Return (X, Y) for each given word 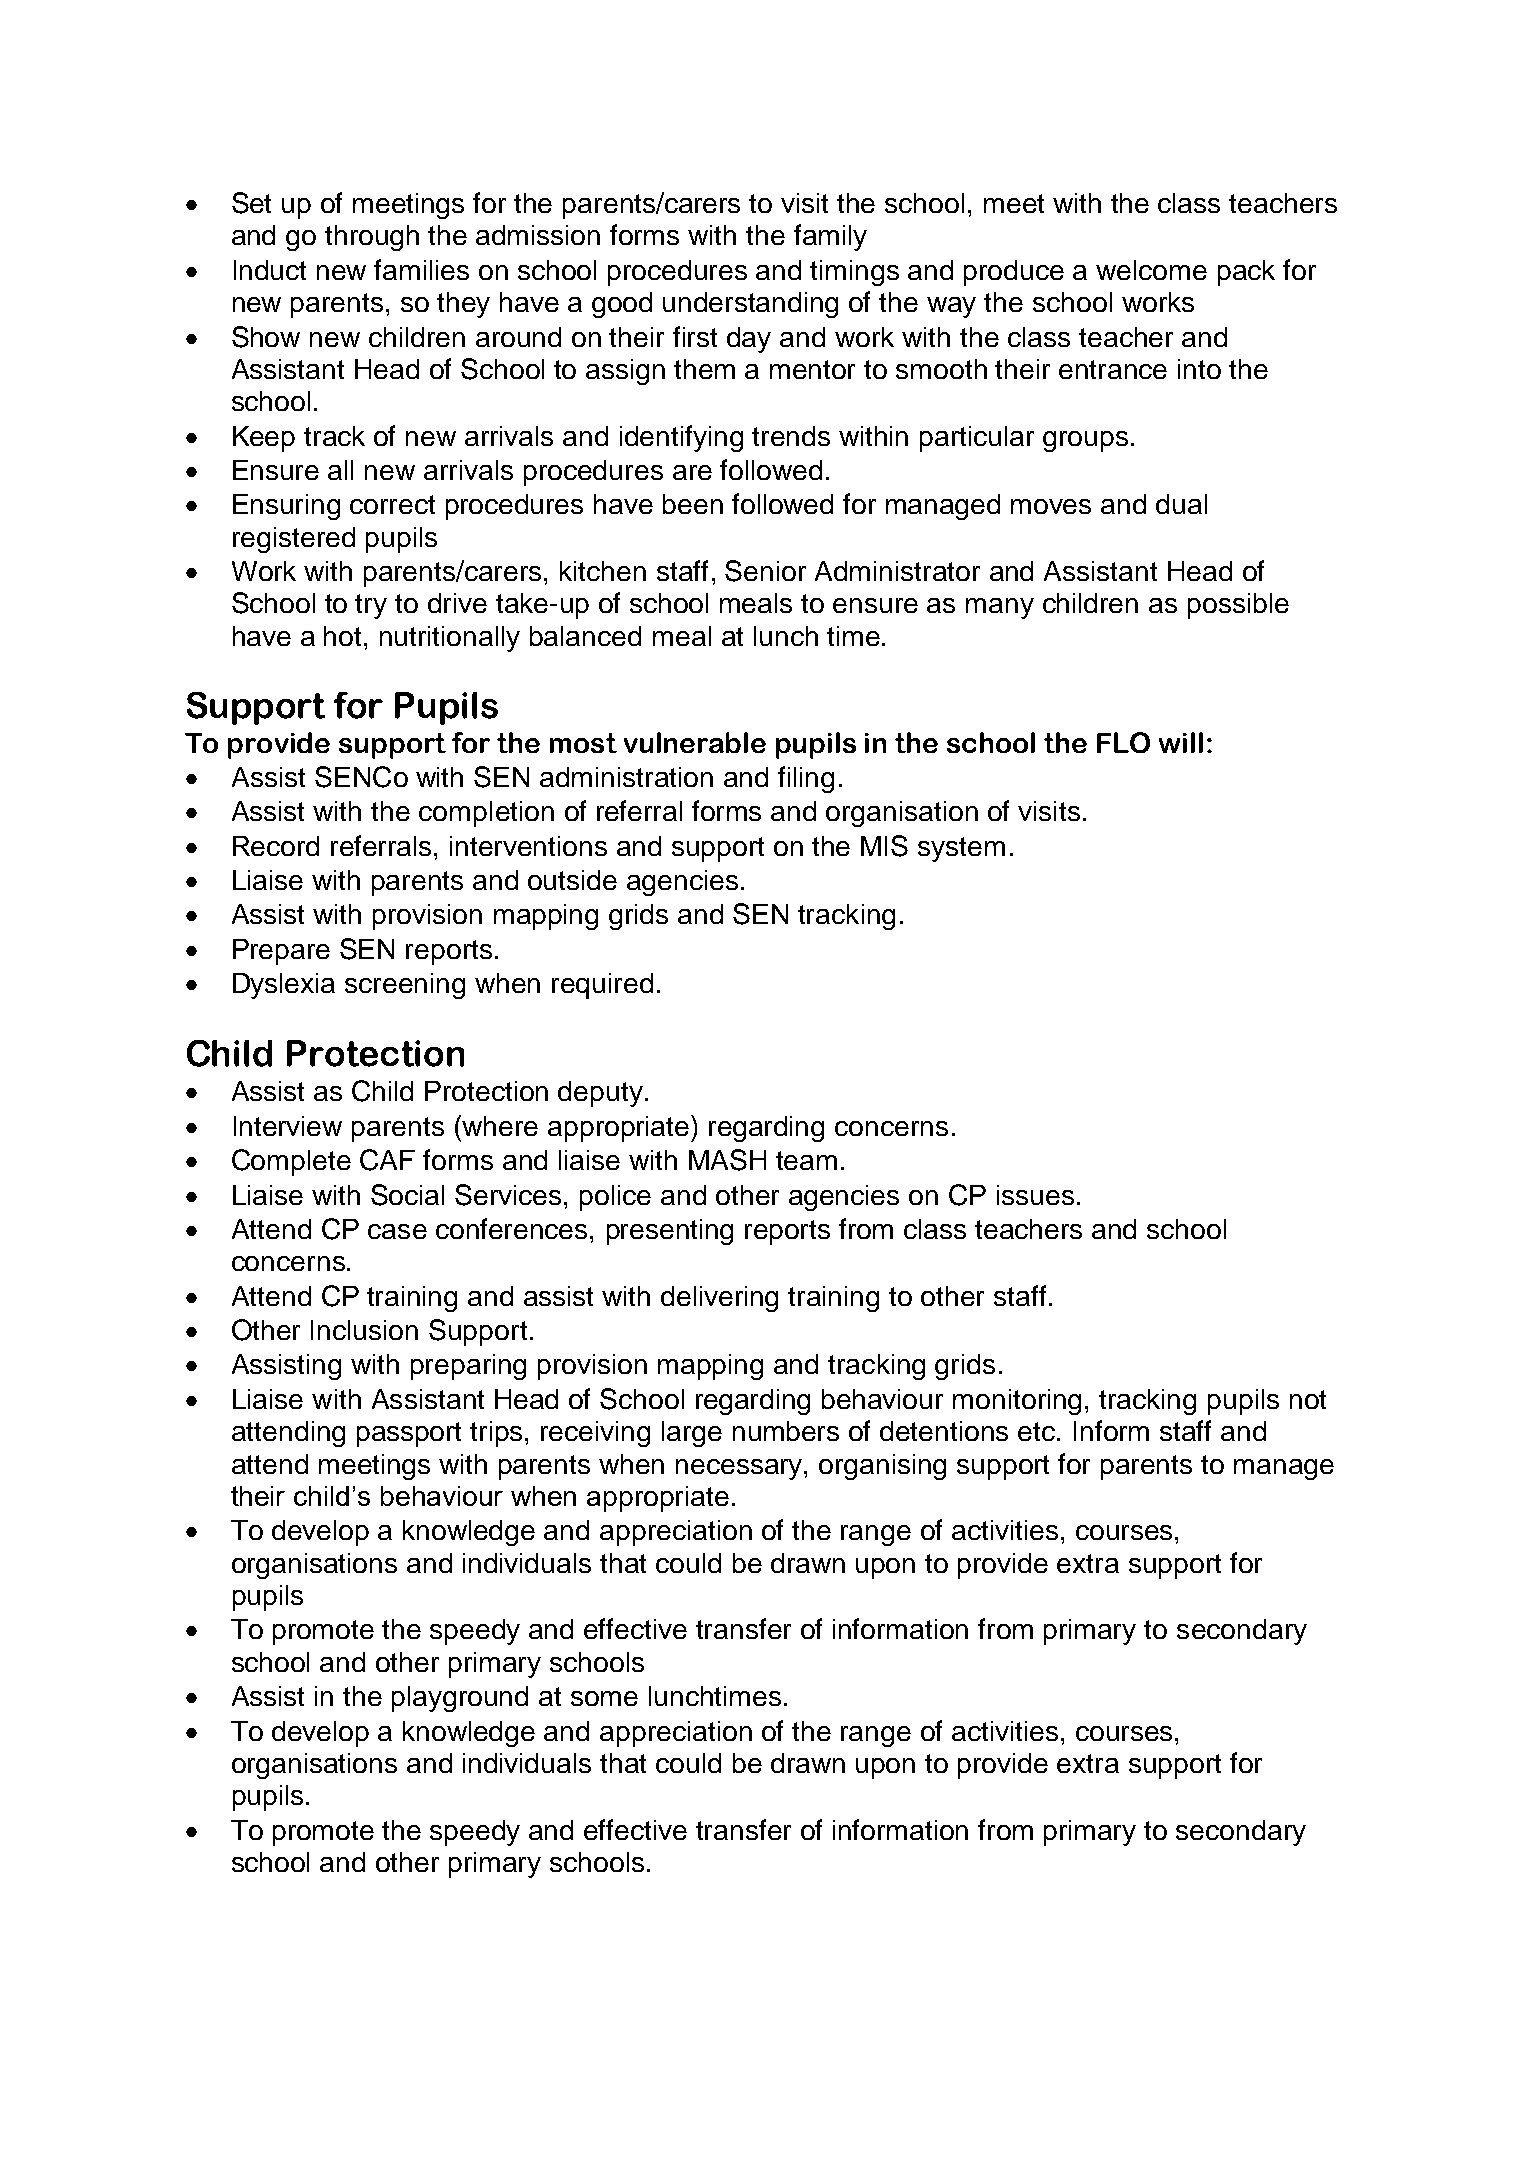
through (372, 238)
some (604, 1698)
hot (344, 636)
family (830, 237)
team (806, 1160)
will (1181, 742)
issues (1035, 1195)
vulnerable (695, 742)
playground (460, 1699)
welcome (1151, 270)
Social (407, 1195)
